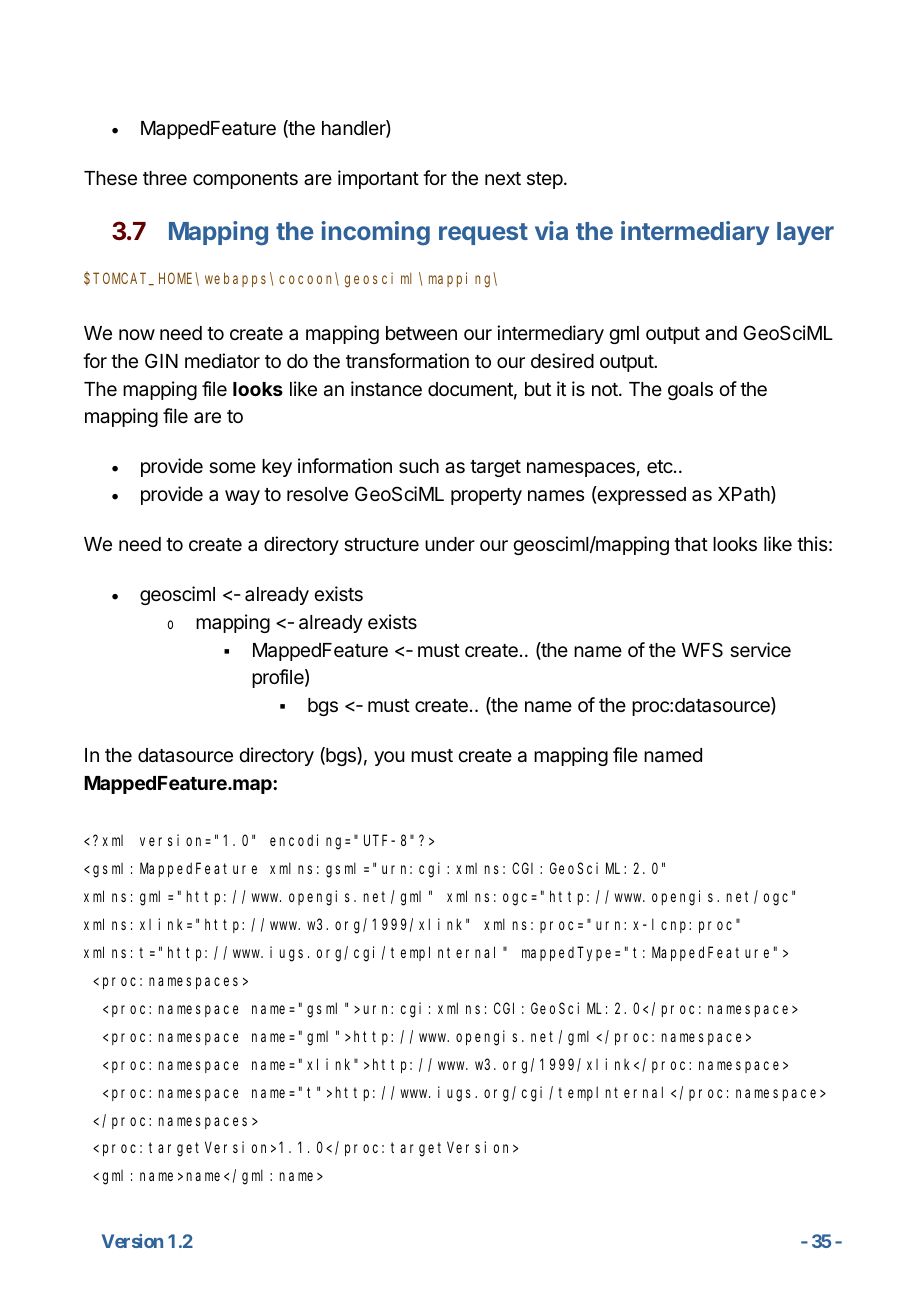  Describe the element at coordinates (165, 178) in the page. I see `three` at that location.
